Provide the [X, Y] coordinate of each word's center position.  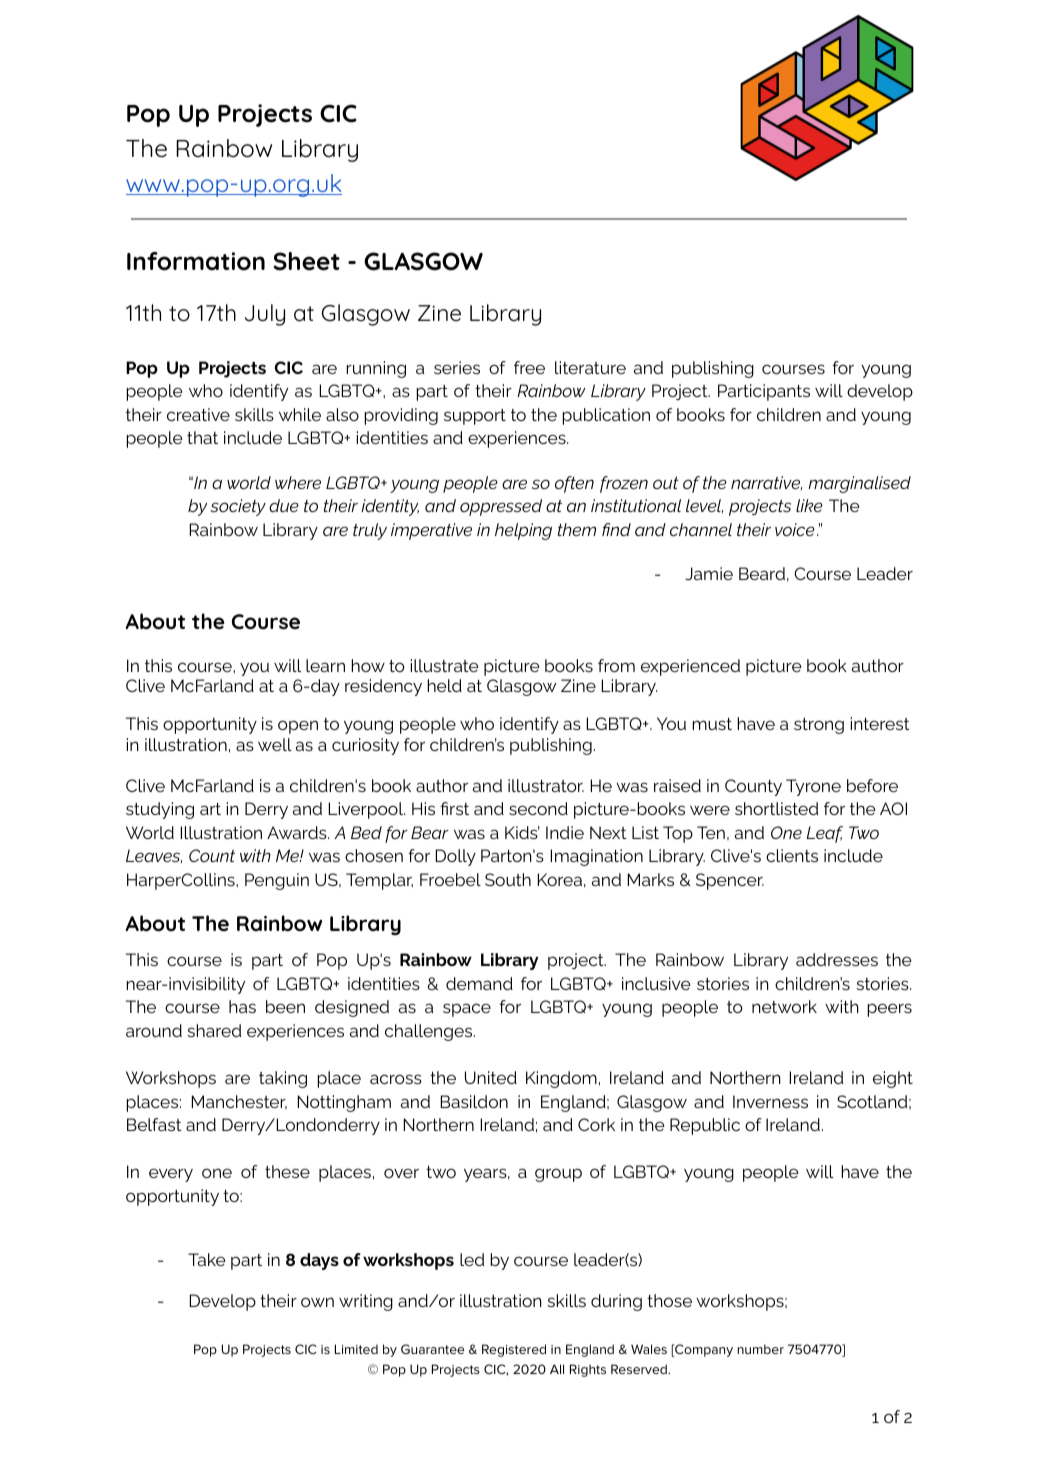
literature [590, 367]
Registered [514, 1350]
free [529, 367]
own [317, 1302]
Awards [298, 832]
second [538, 808]
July [265, 315]
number [760, 1349]
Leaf [824, 834]
